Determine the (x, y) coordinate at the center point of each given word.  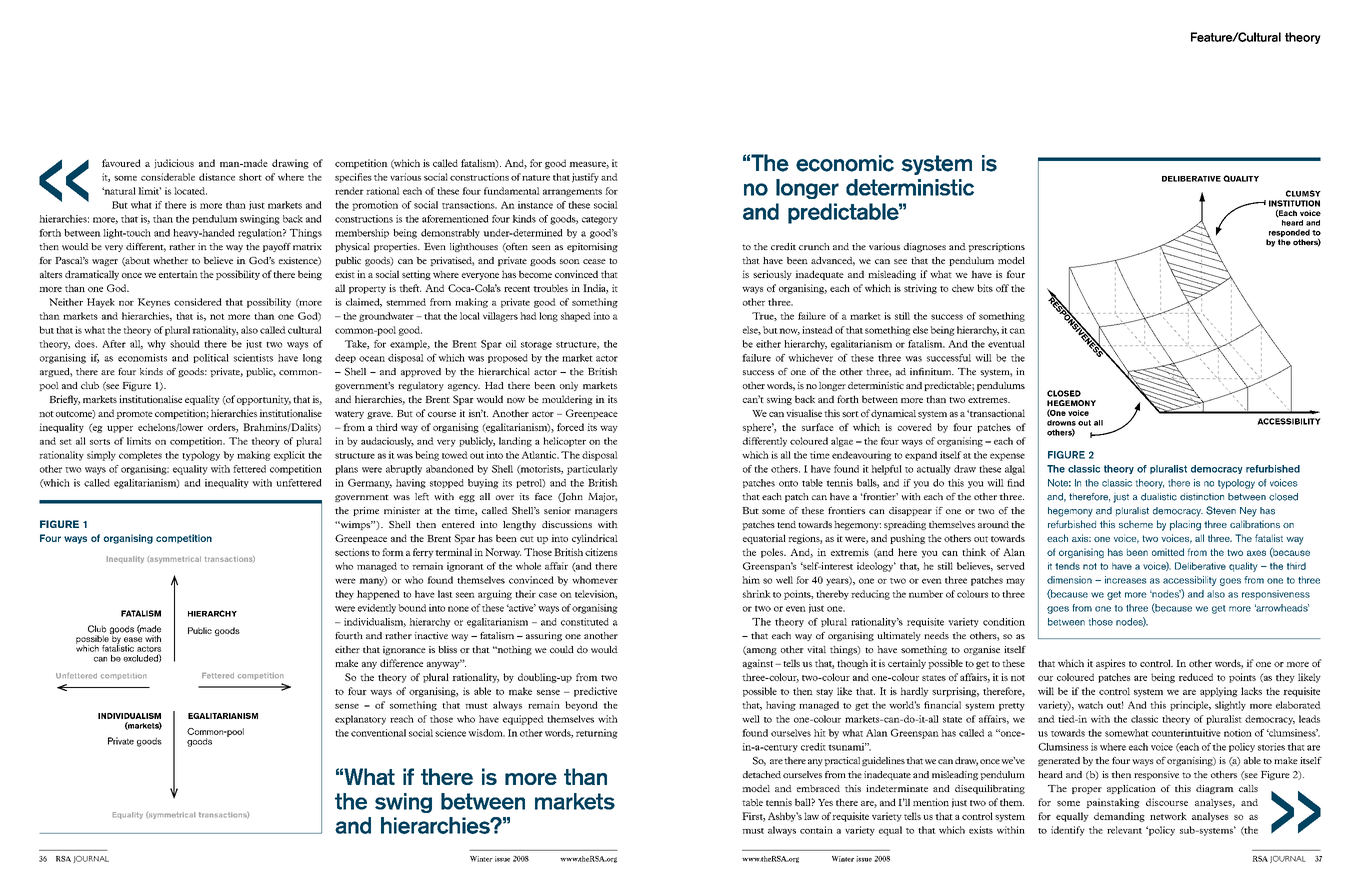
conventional (378, 733)
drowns (1061, 423)
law (811, 816)
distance (217, 177)
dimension (1069, 580)
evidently (377, 609)
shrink (757, 594)
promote (134, 415)
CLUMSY (1303, 193)
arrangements (572, 193)
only (569, 386)
